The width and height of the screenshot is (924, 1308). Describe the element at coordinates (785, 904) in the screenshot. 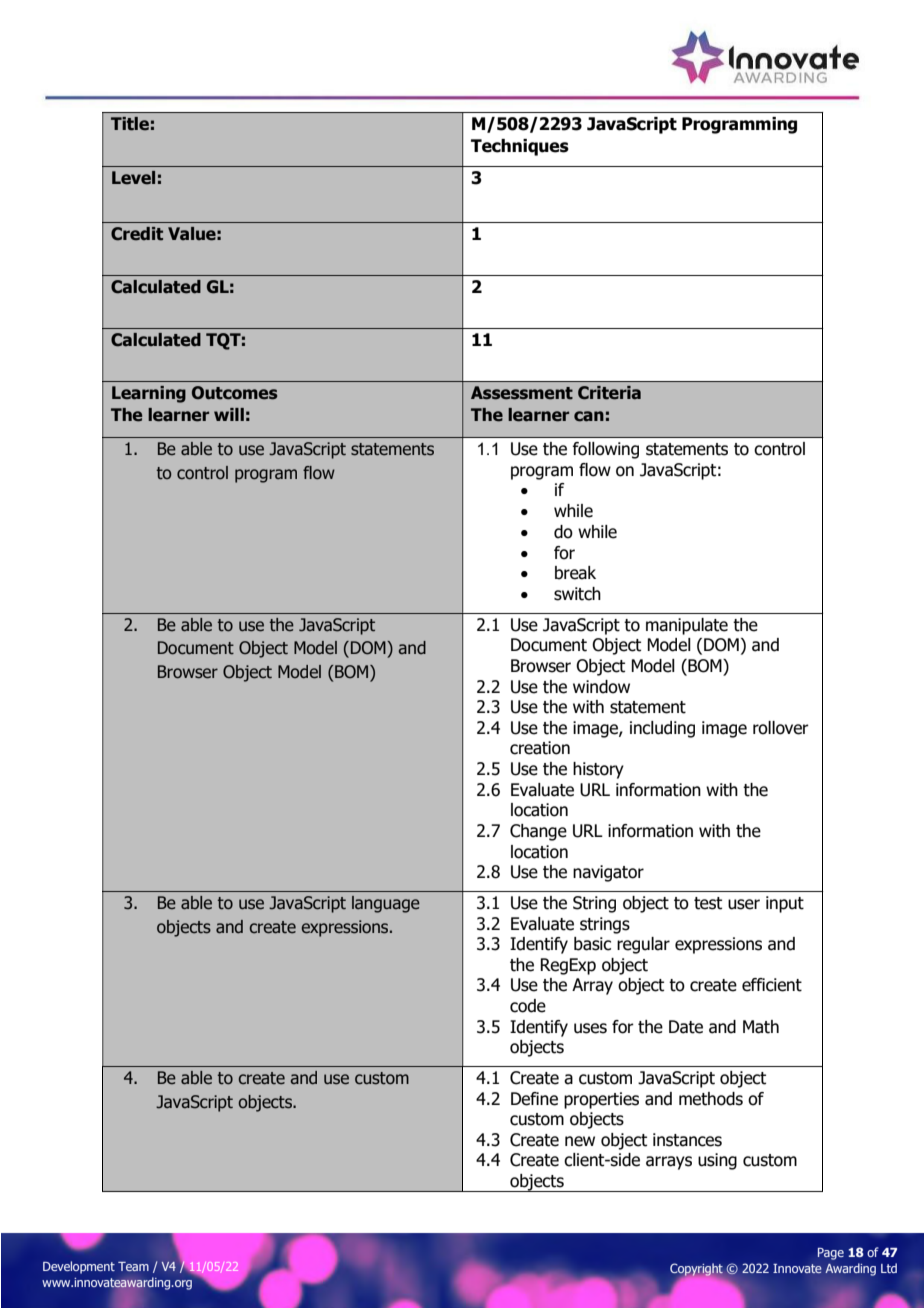

I see `input` at that location.
